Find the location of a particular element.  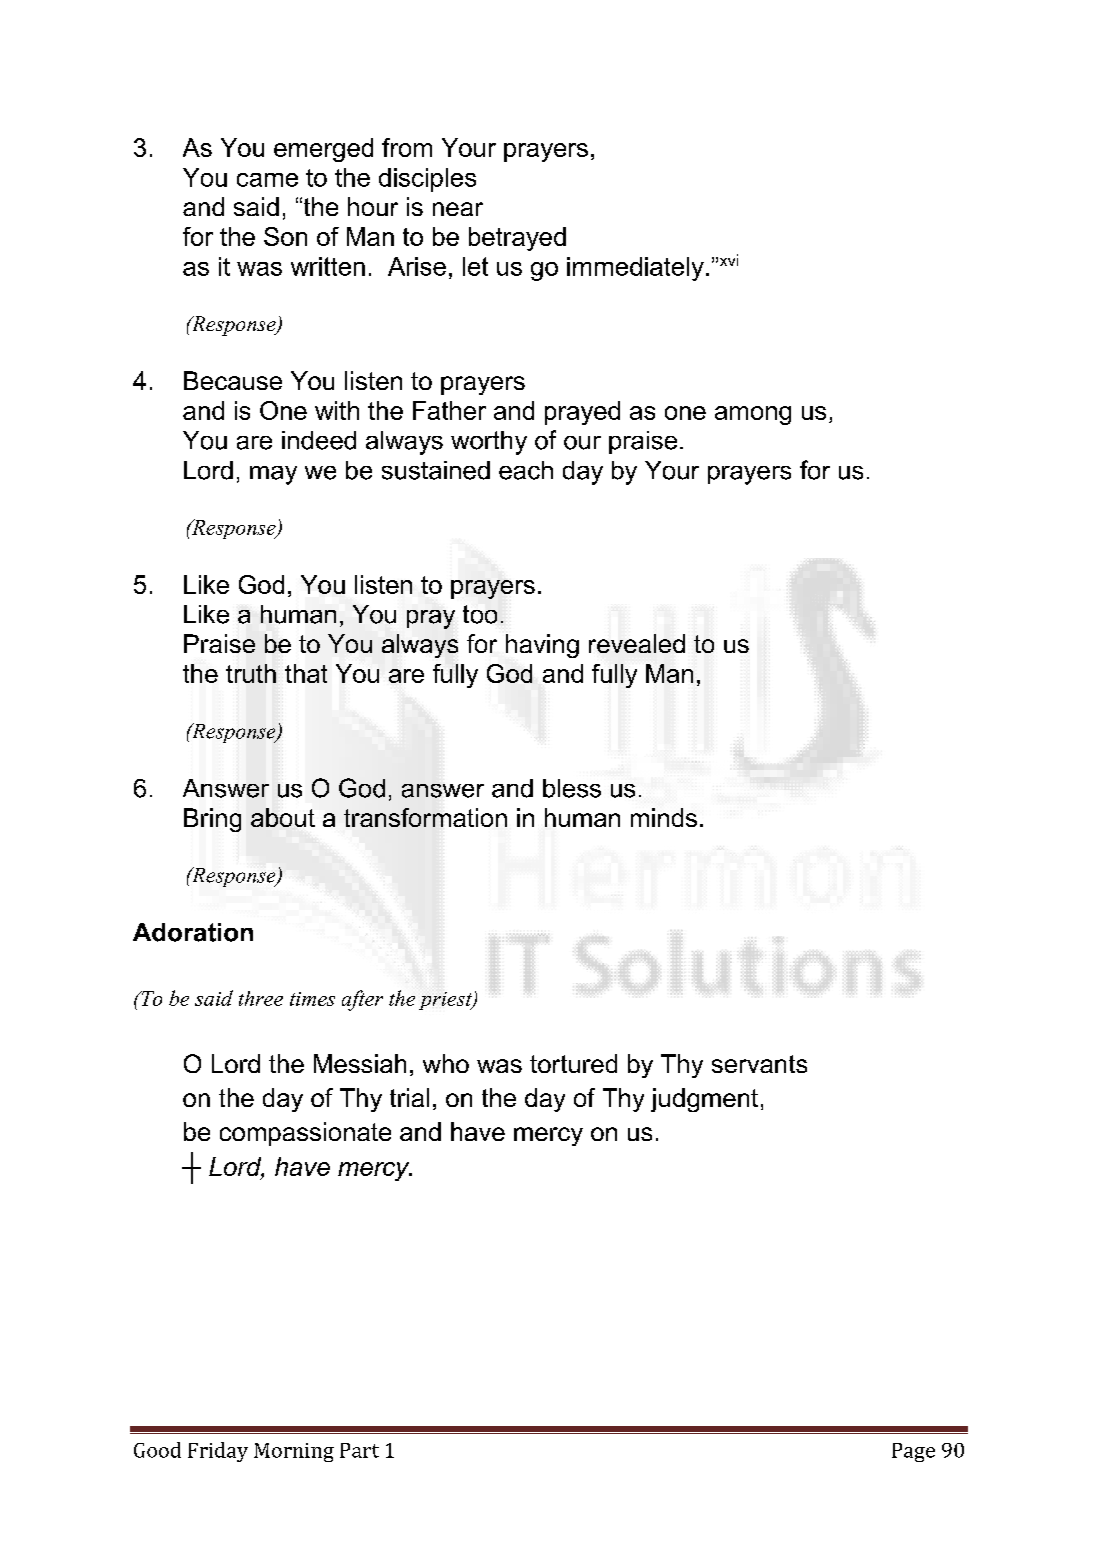

came is located at coordinates (267, 180).
